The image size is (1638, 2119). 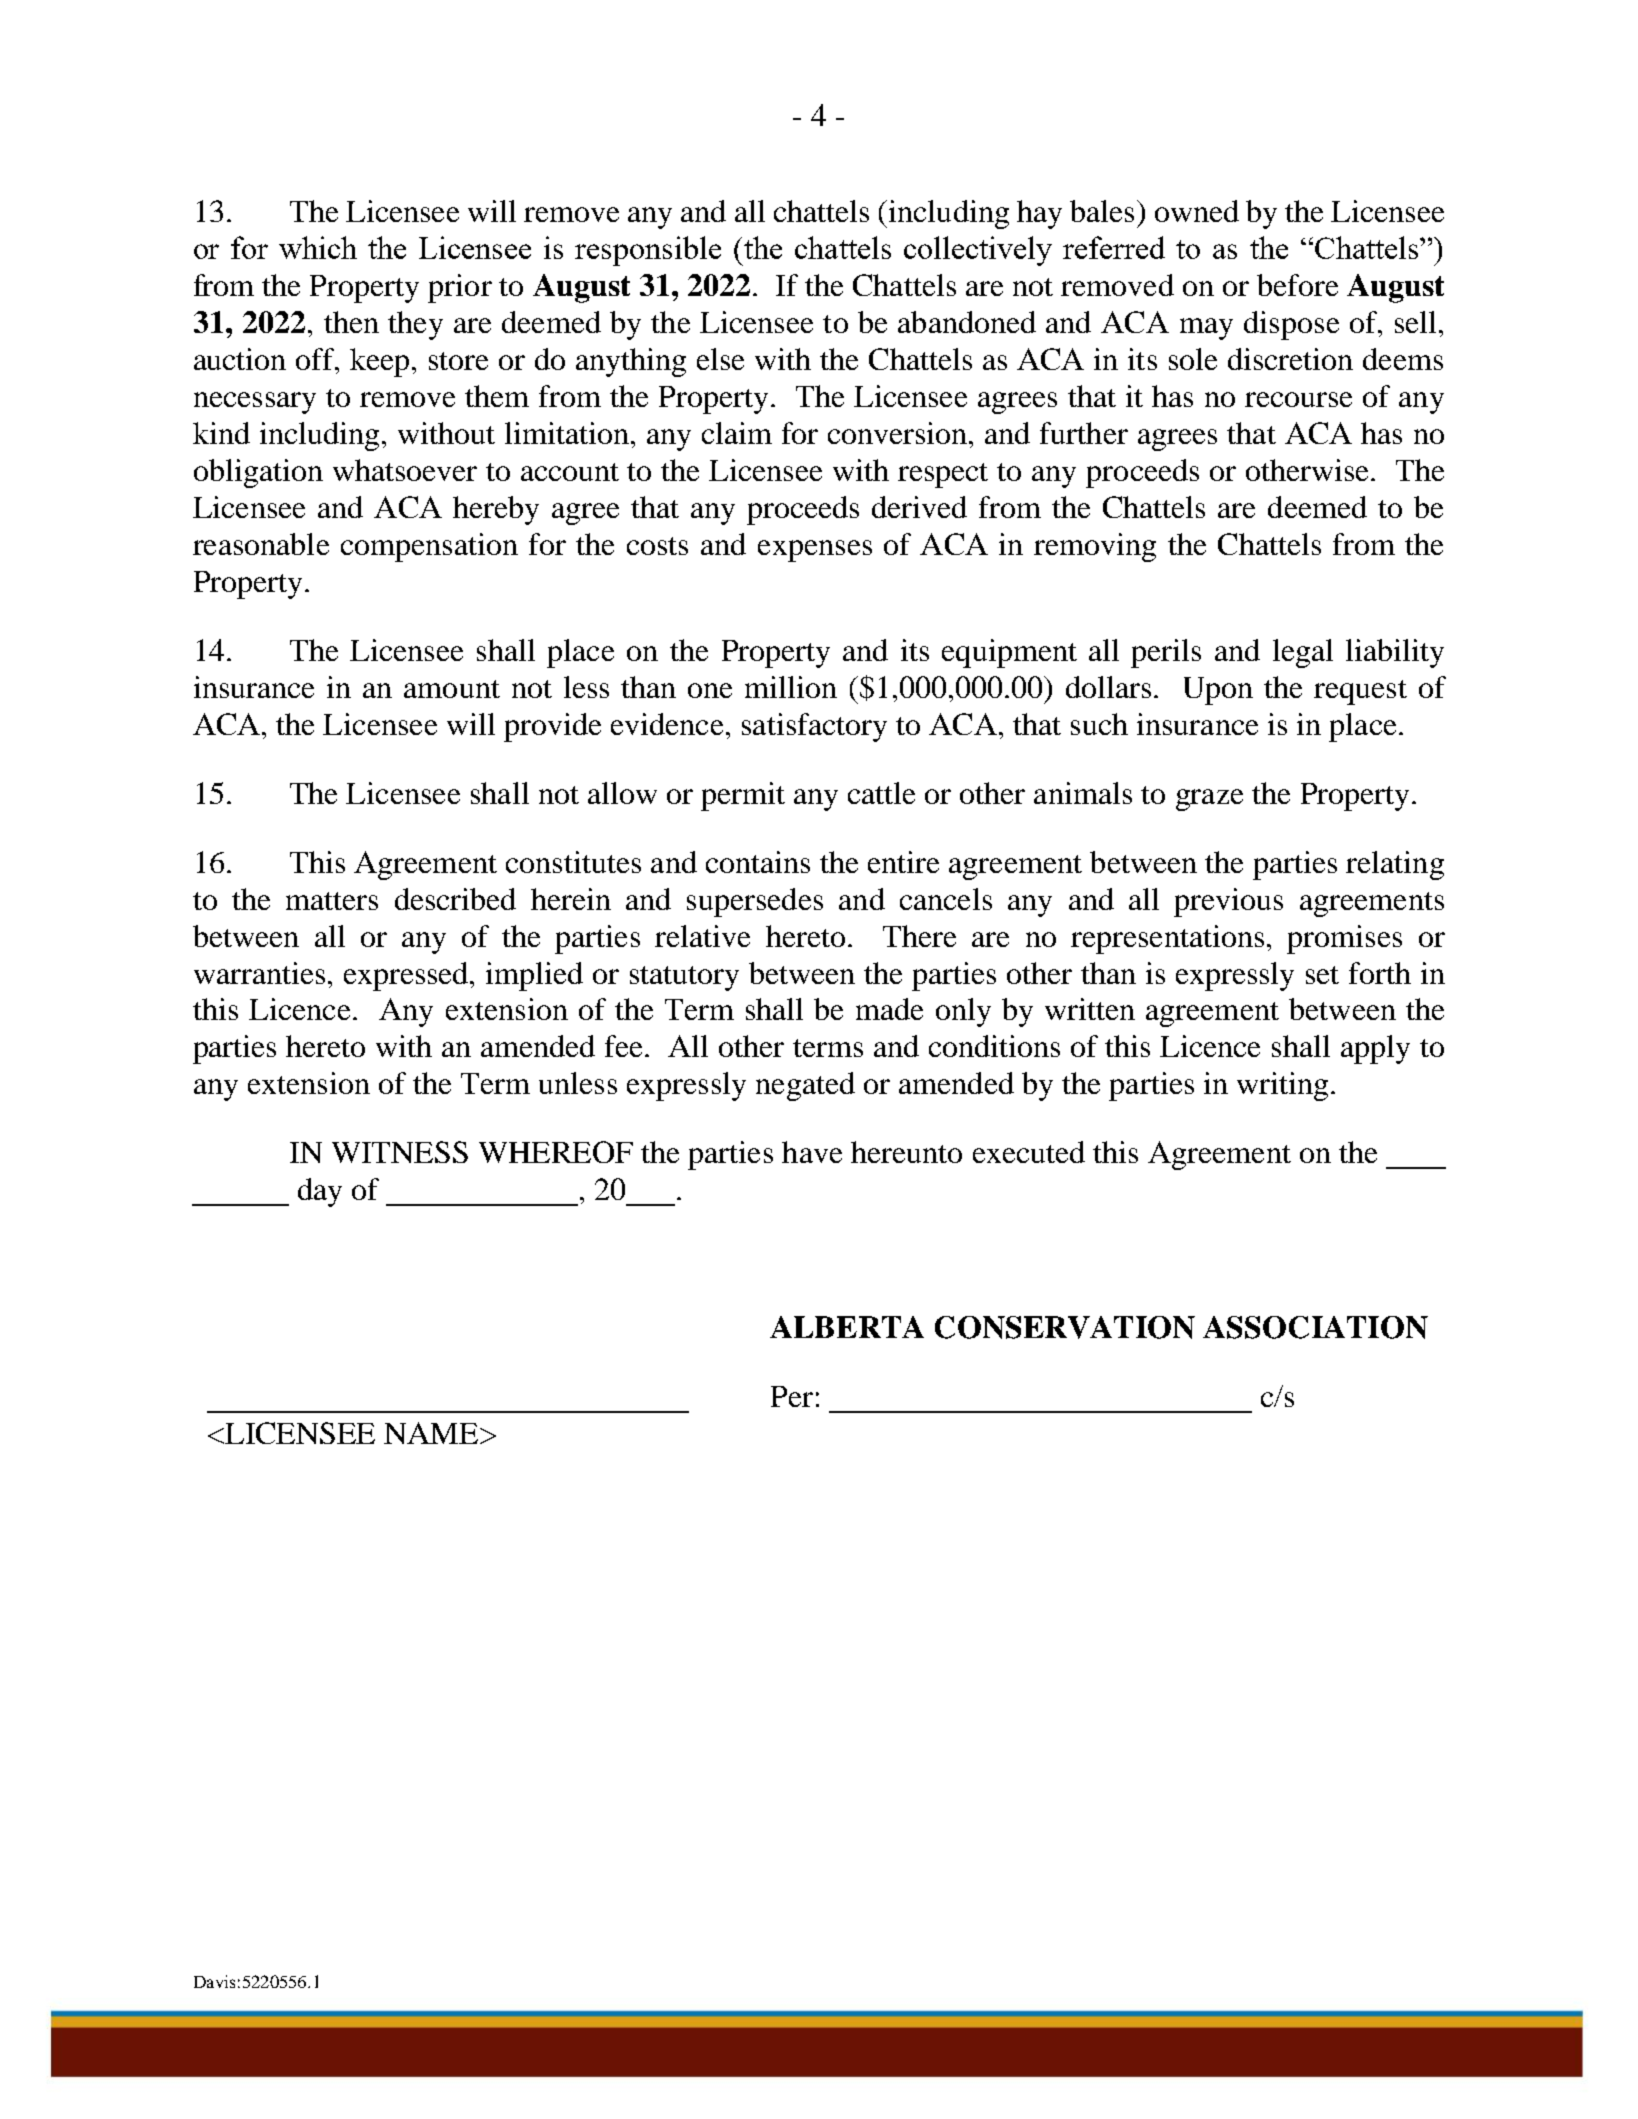 I want to click on derived, so click(x=919, y=507).
